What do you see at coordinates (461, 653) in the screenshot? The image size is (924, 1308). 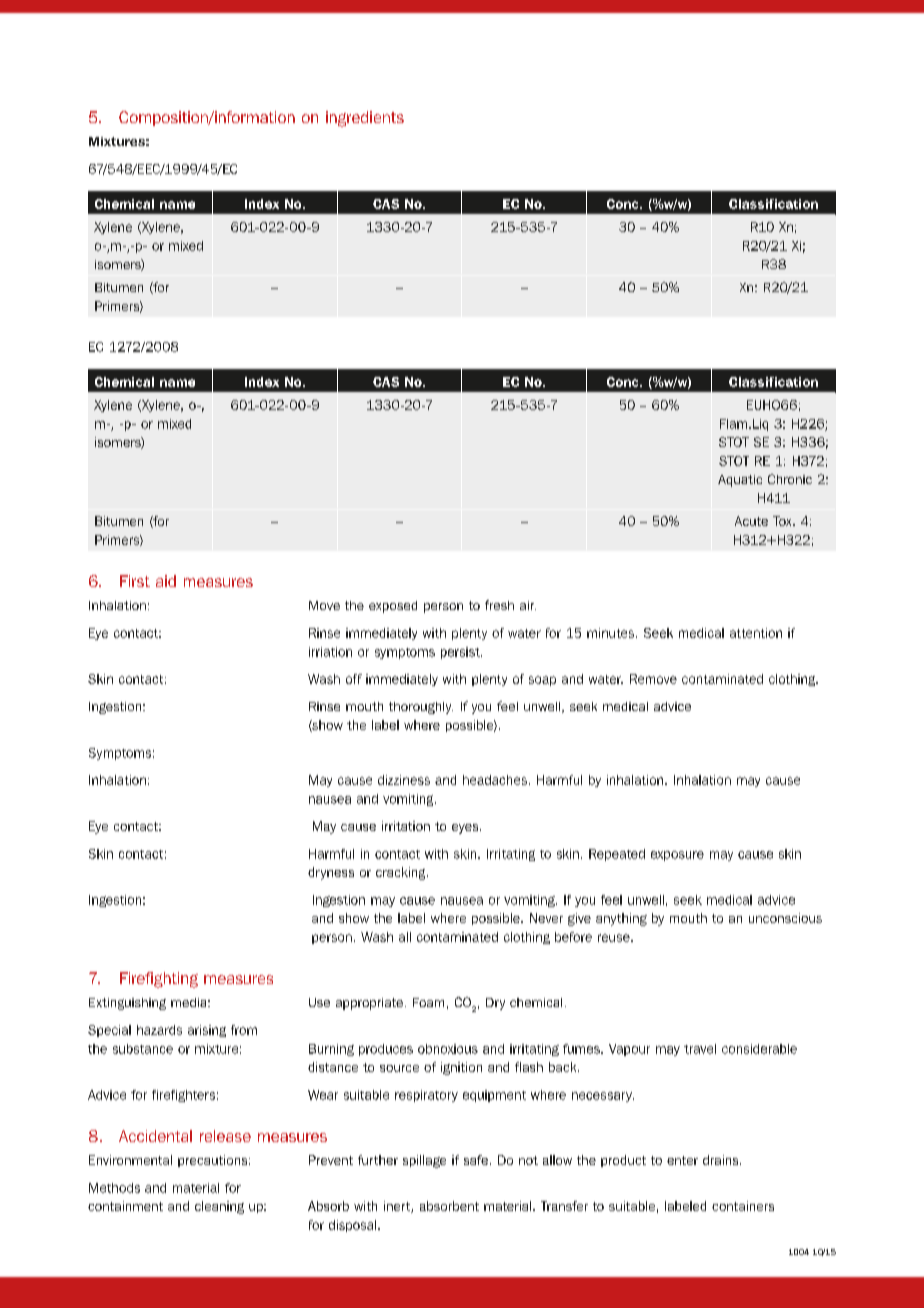 I see `persist` at bounding box center [461, 653].
